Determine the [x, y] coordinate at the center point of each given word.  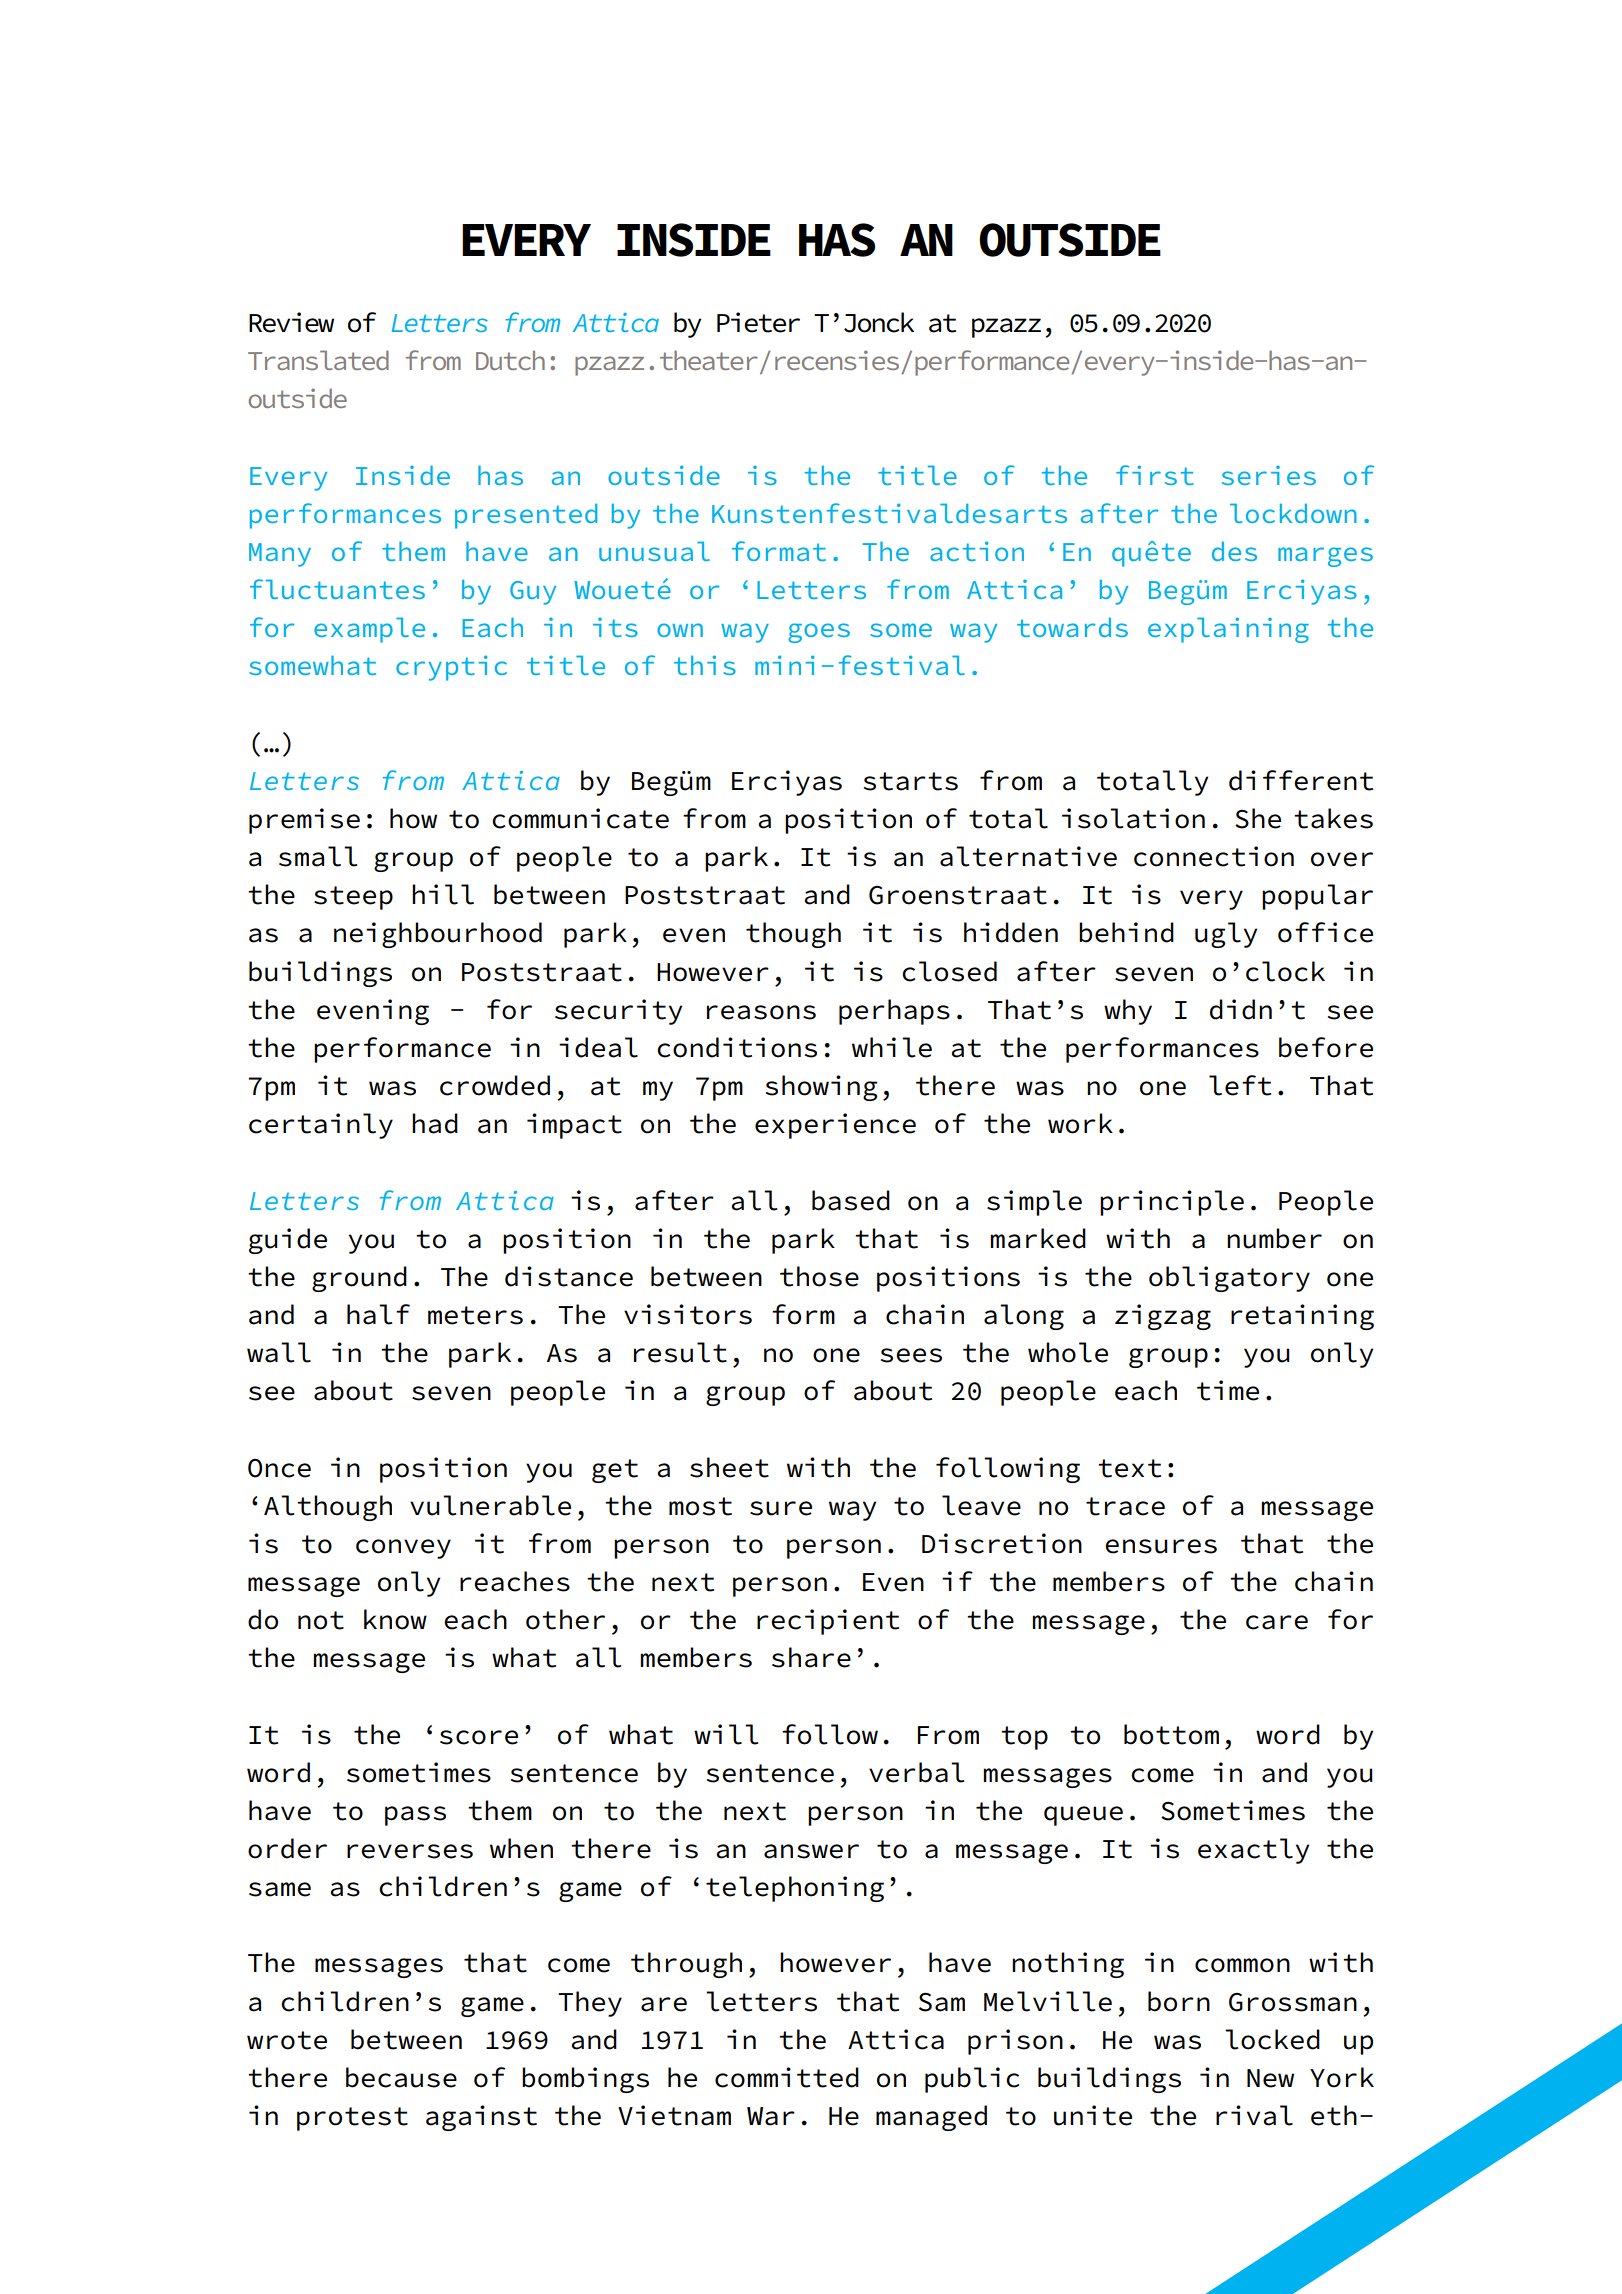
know [395, 1619]
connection [1214, 856]
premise [304, 821]
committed [787, 2077]
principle [1172, 1203]
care [1277, 1622]
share [811, 1657]
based [851, 1200]
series [1269, 475]
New [1270, 2078]
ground [359, 1279]
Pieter [758, 322]
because [401, 2077]
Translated [318, 360]
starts [911, 781]
